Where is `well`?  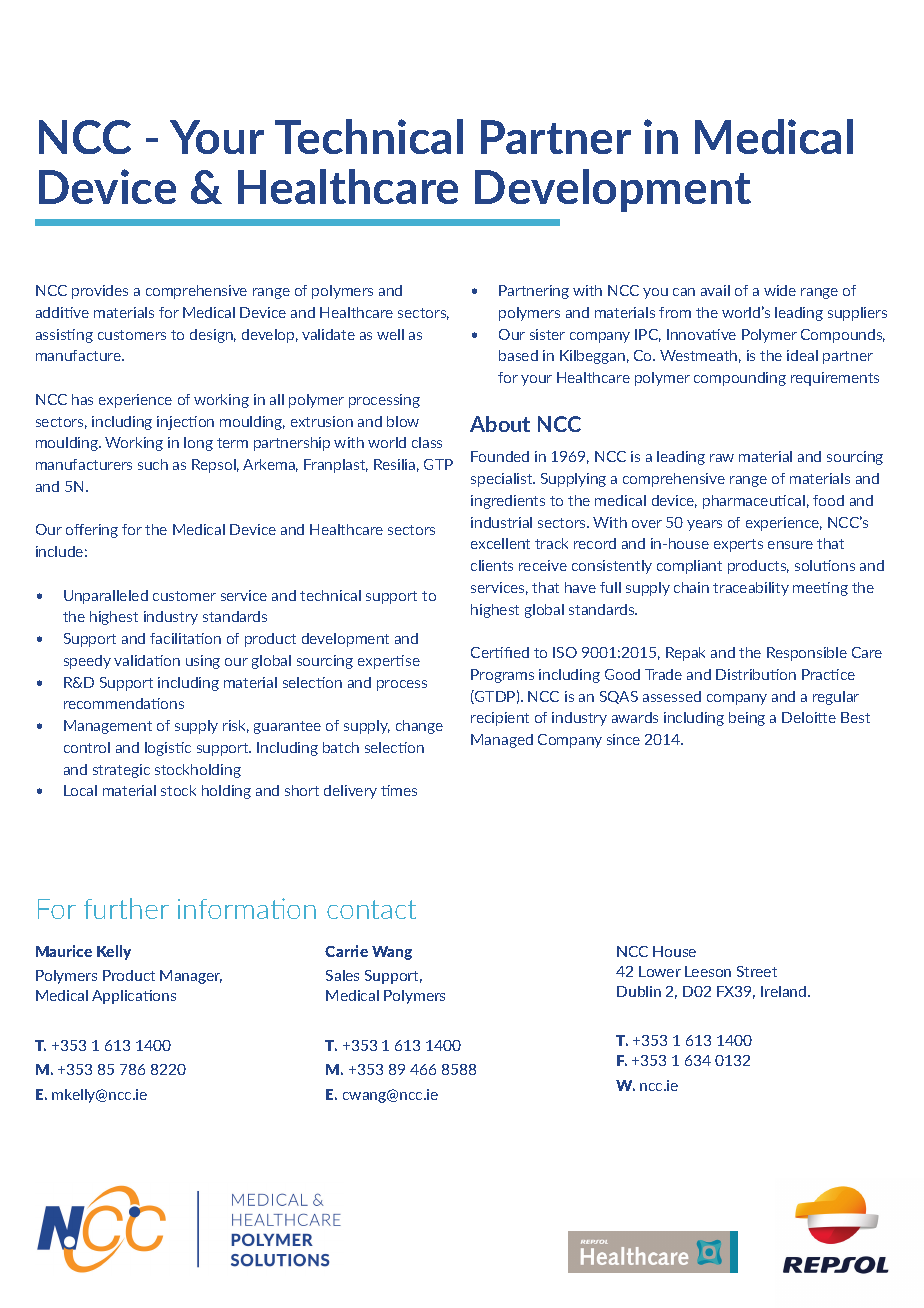 well is located at coordinates (390, 334).
